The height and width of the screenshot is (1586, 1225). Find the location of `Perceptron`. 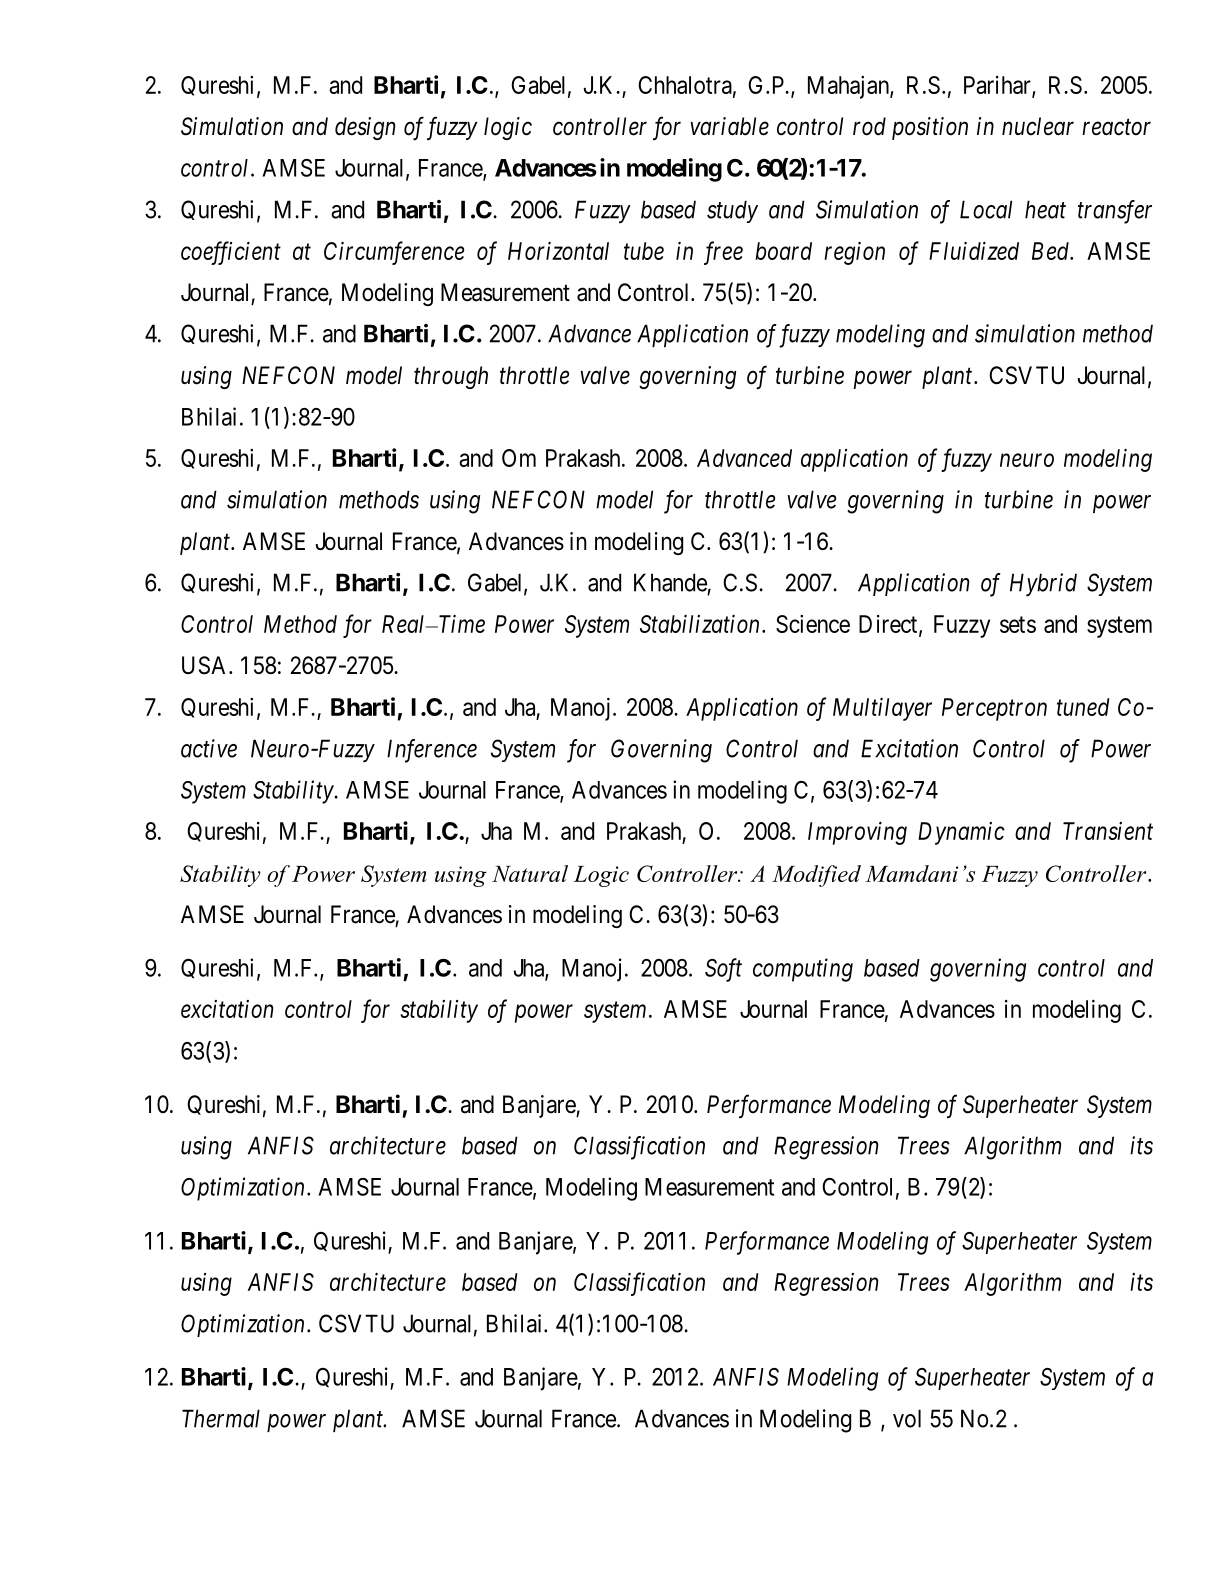

Perceptron is located at coordinates (994, 709).
